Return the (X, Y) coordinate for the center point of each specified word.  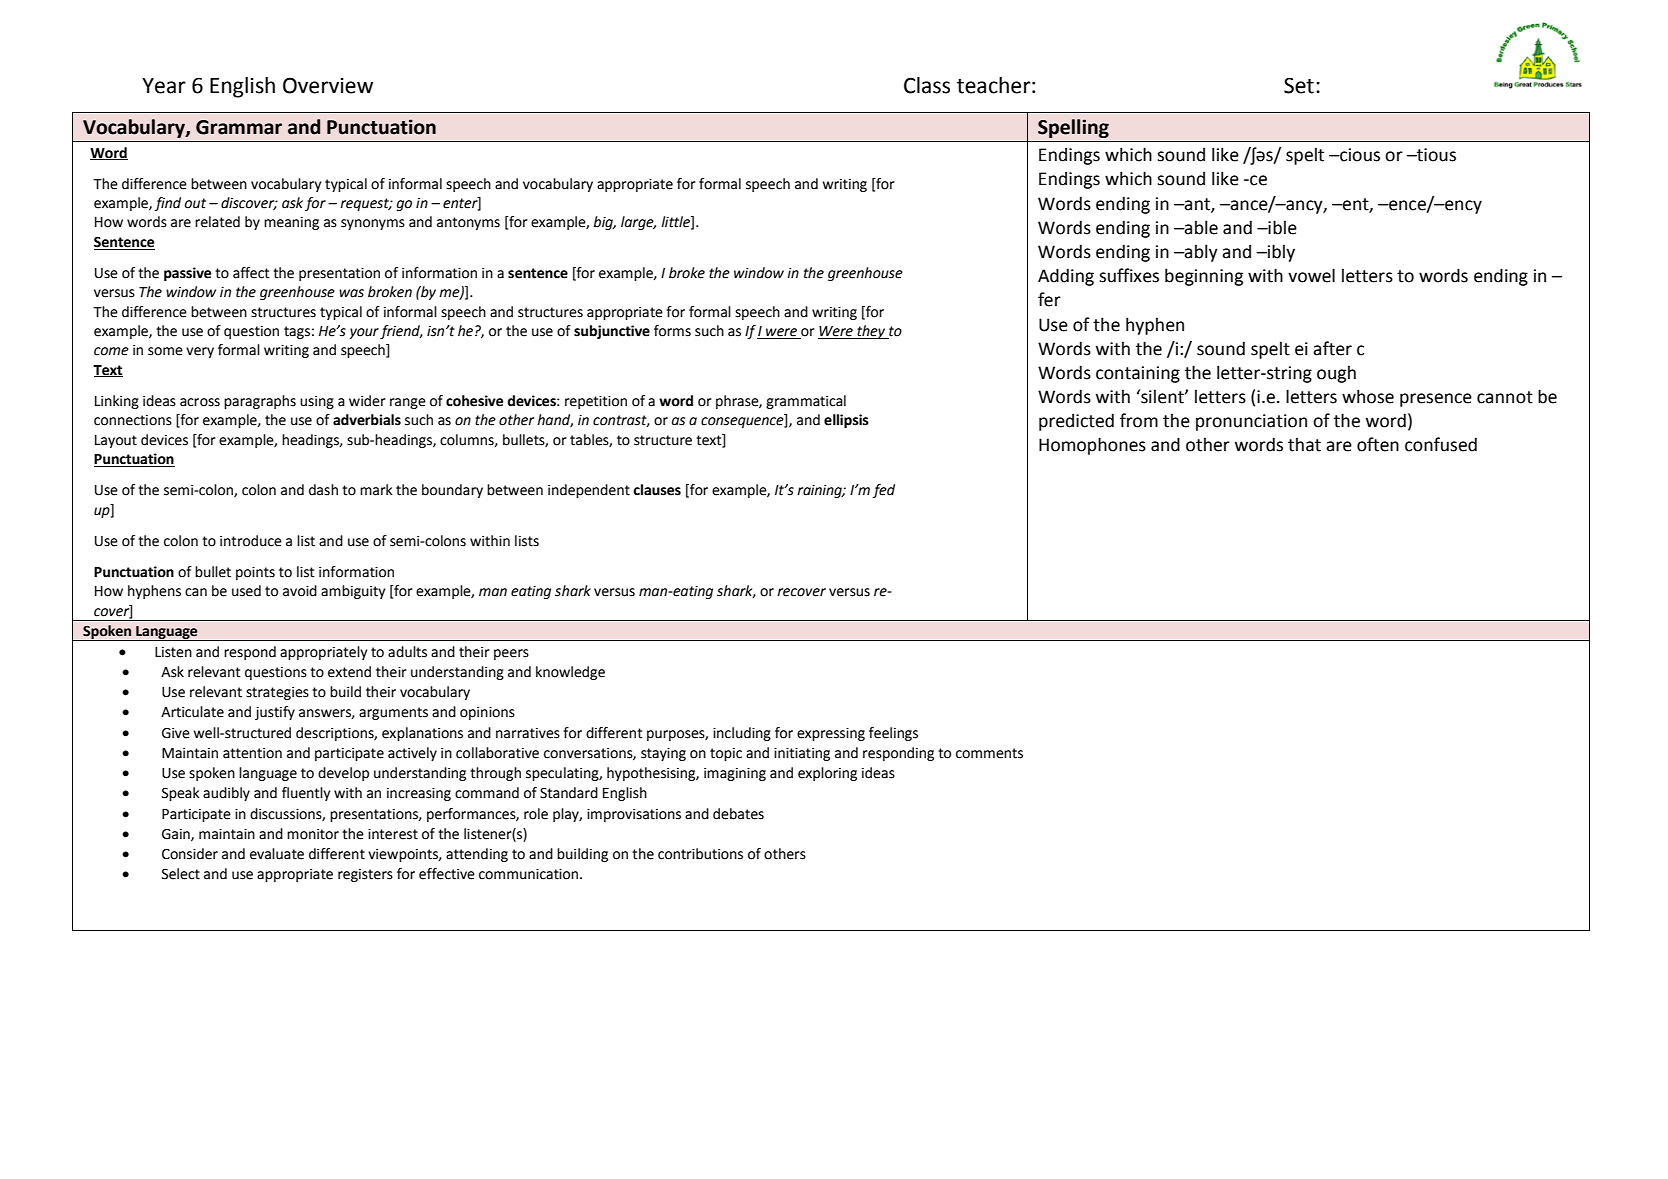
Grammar (239, 127)
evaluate (277, 854)
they (871, 332)
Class (927, 85)
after (1332, 348)
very (200, 352)
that (1304, 445)
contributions (700, 854)
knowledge (570, 673)
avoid (300, 591)
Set (1299, 85)
